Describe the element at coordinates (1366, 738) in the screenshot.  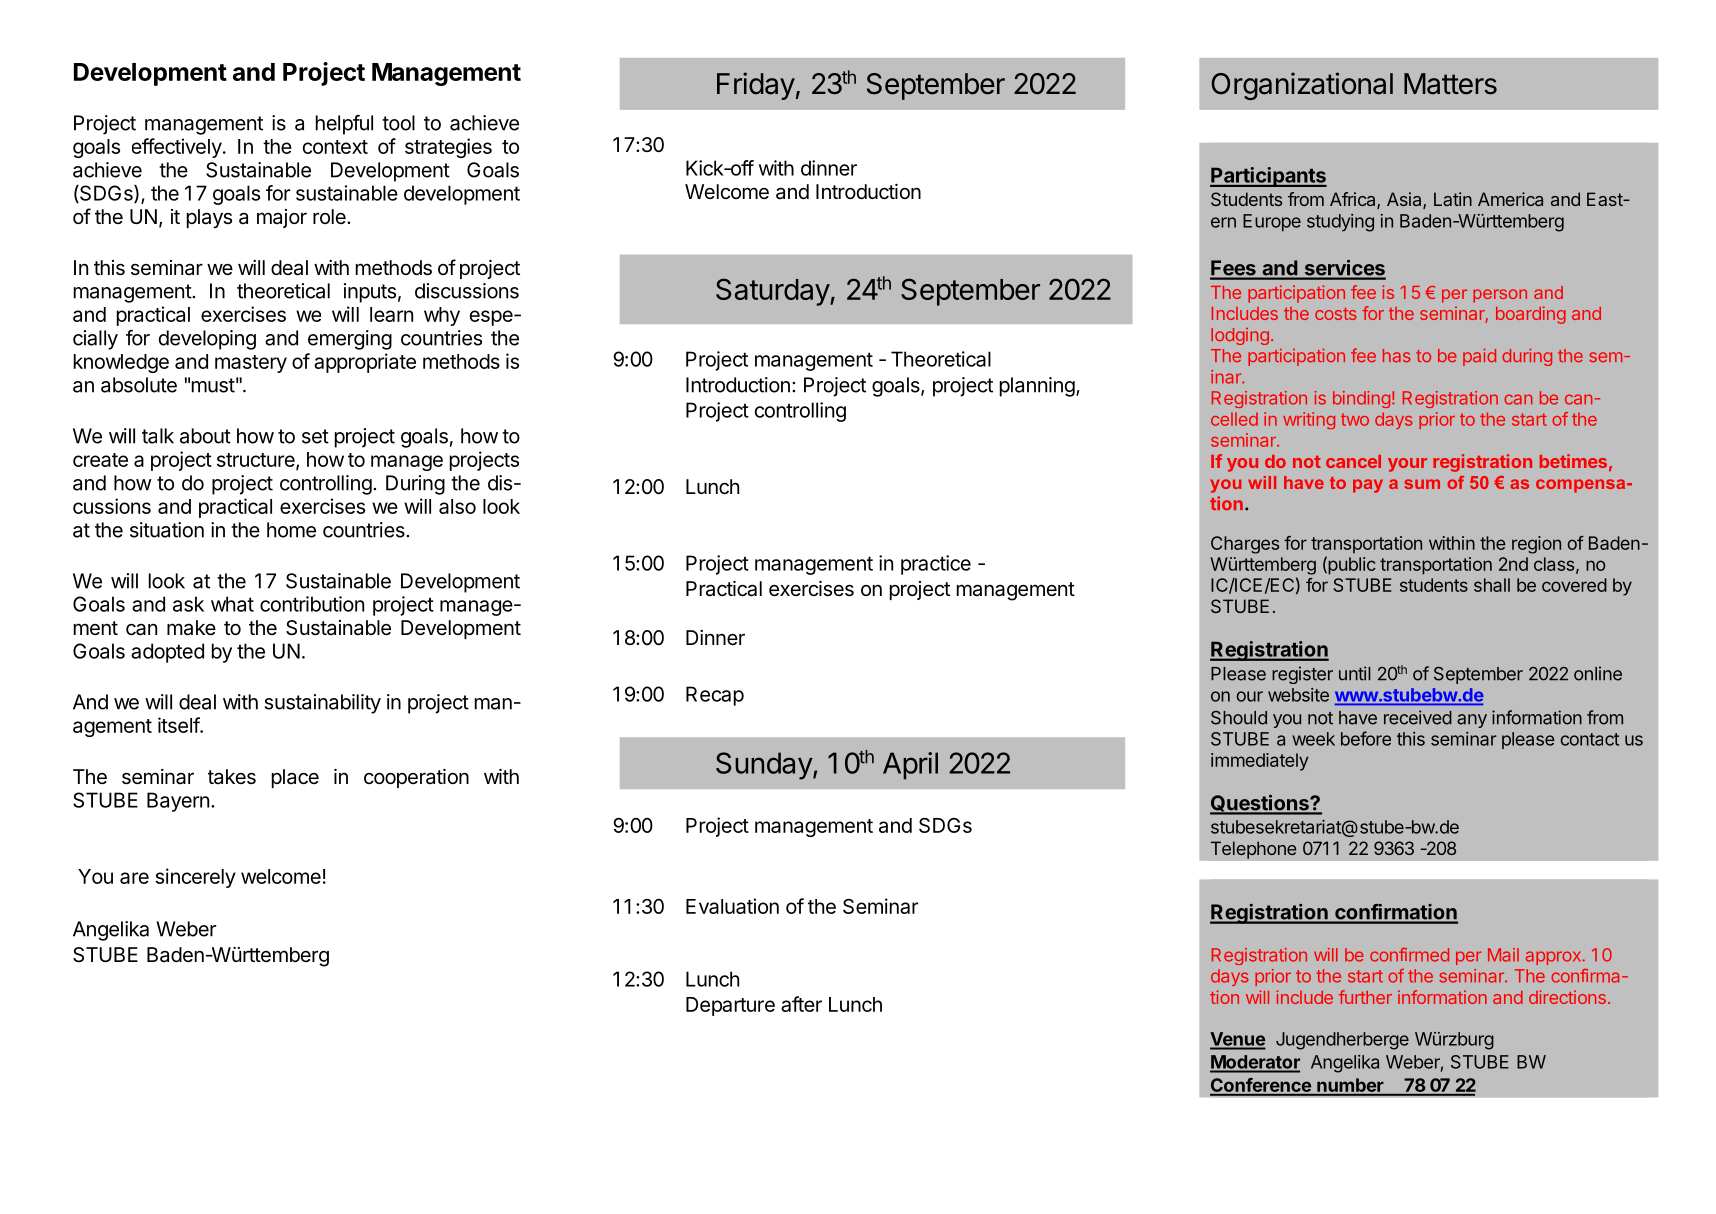
I see `before` at that location.
